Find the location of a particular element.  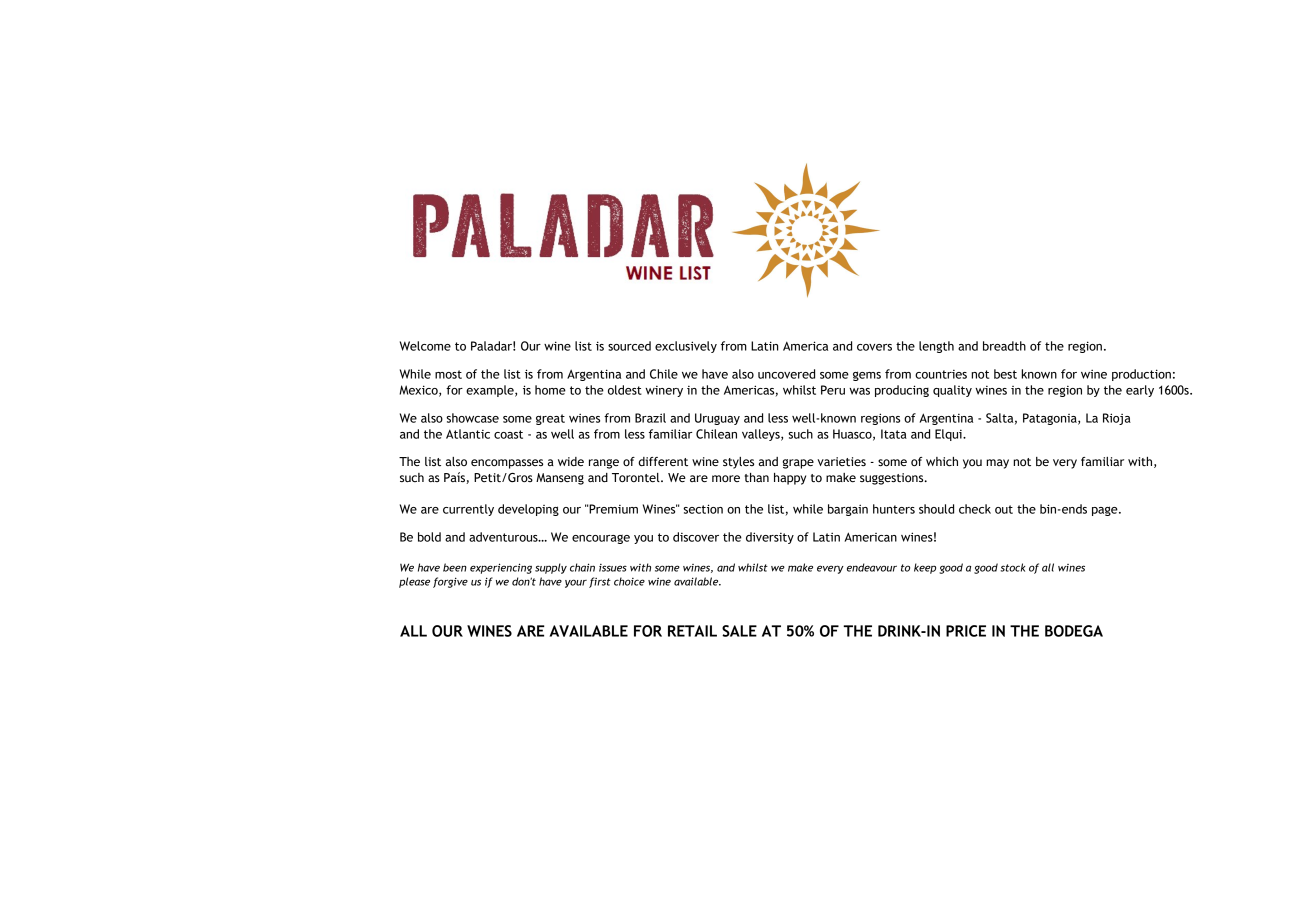

may is located at coordinates (997, 464).
